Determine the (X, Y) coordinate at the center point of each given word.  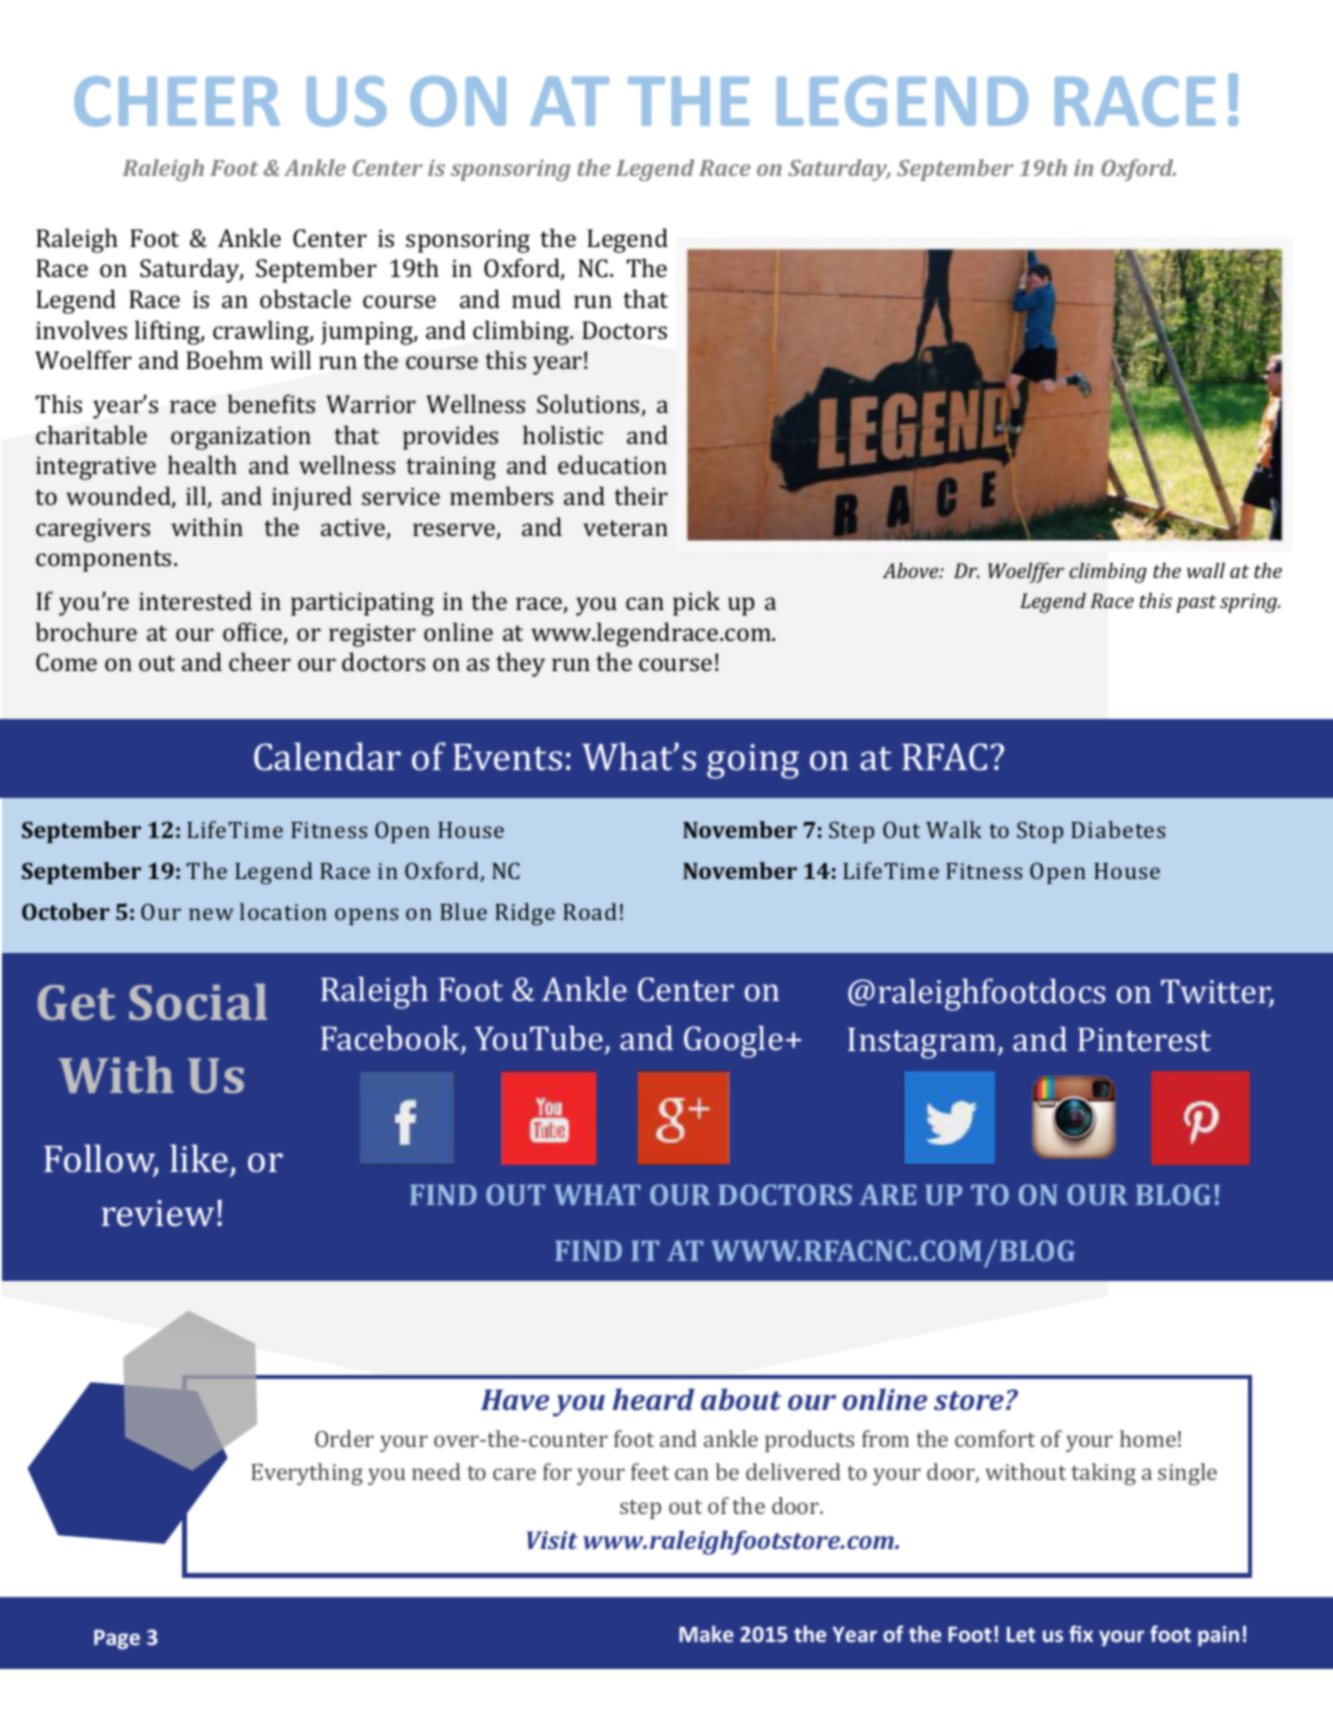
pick (696, 603)
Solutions (589, 405)
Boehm (224, 359)
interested (195, 600)
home (1148, 1438)
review (157, 1213)
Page (117, 1640)
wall (1206, 570)
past (1196, 604)
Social (198, 1001)
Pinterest (1144, 1039)
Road (590, 911)
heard (653, 1399)
